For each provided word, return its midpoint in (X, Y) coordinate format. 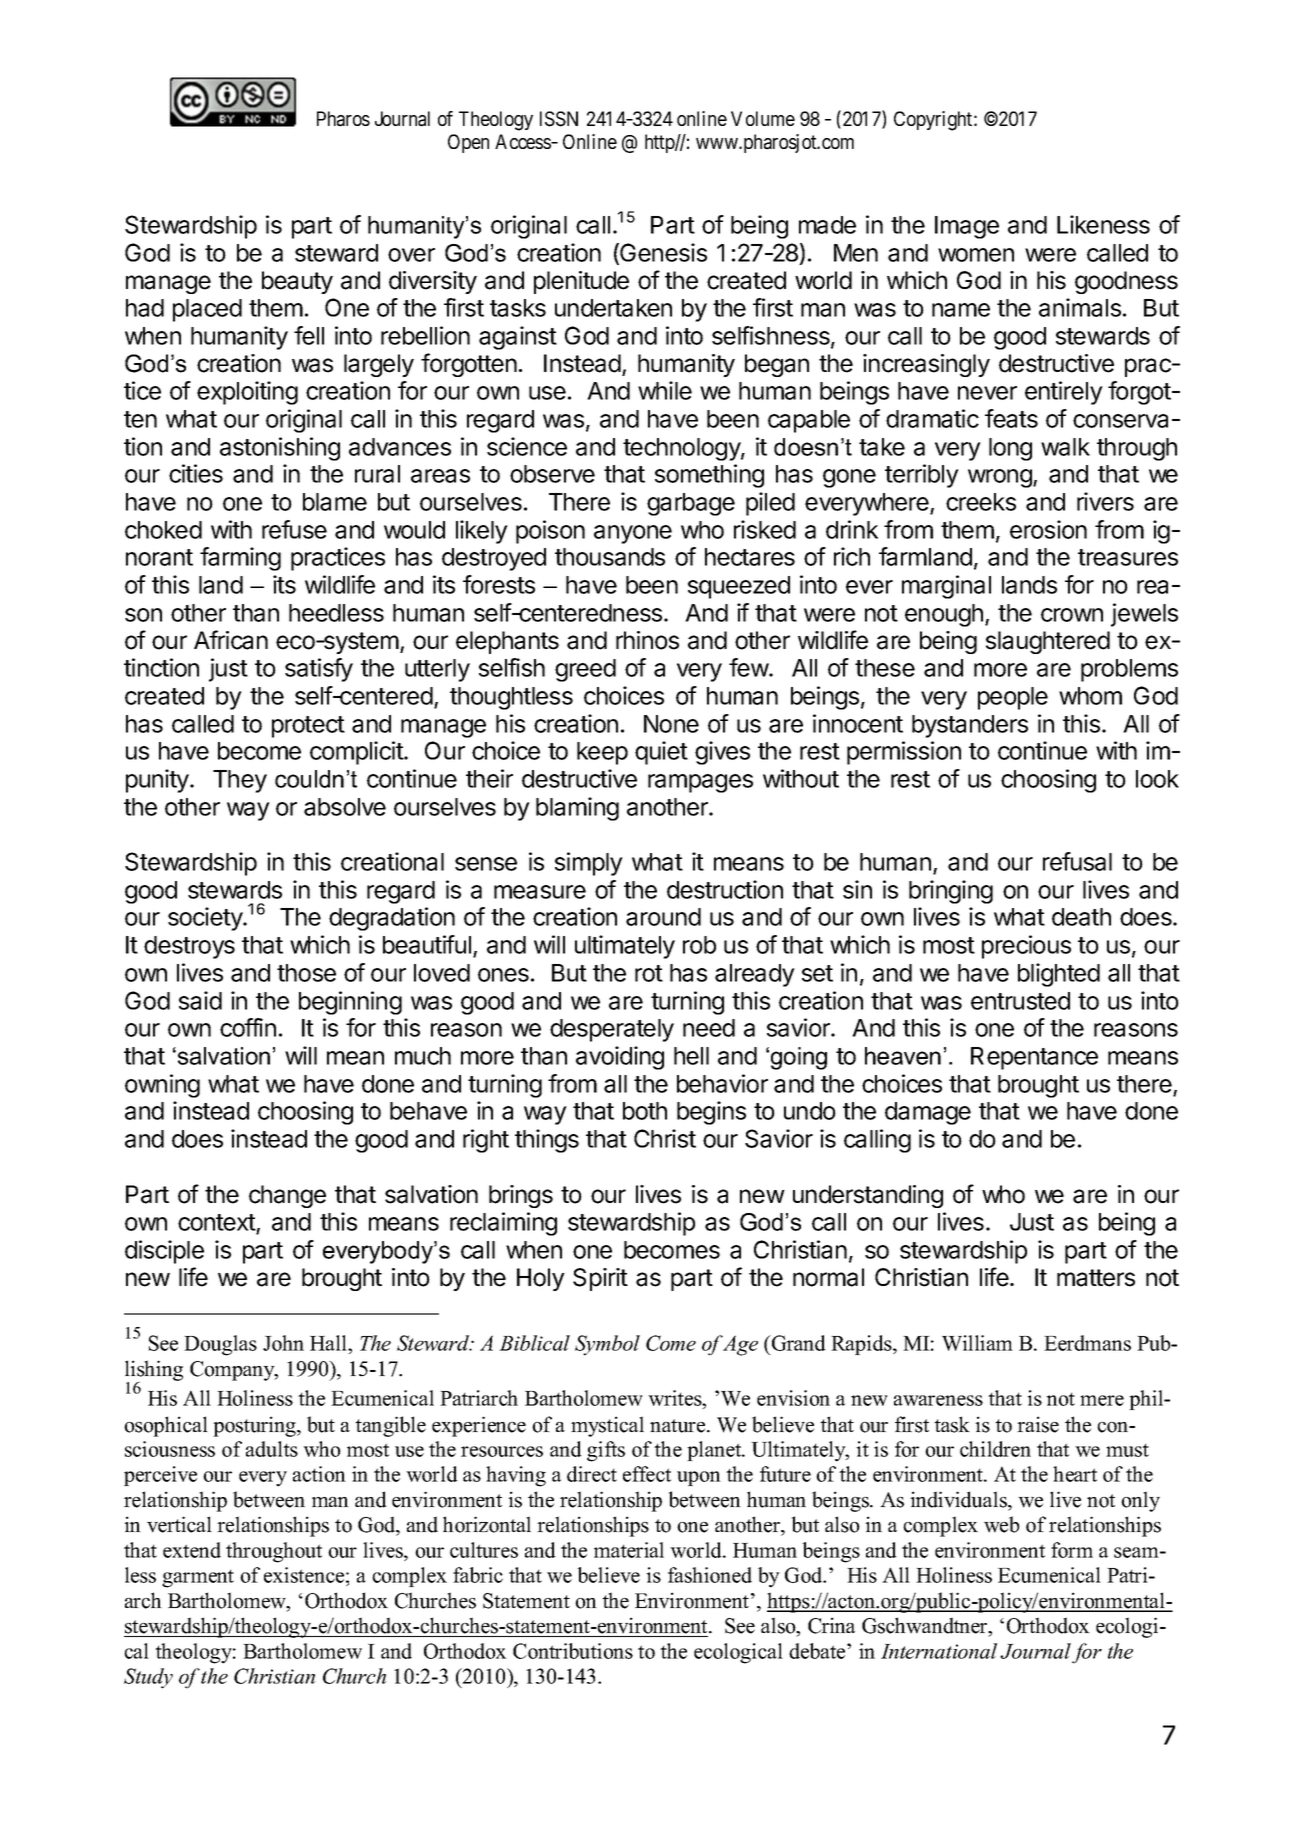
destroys (189, 947)
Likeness (1103, 224)
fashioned (710, 1575)
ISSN (559, 119)
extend (192, 1550)
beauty (297, 282)
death (1081, 917)
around (663, 917)
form (1072, 1550)
